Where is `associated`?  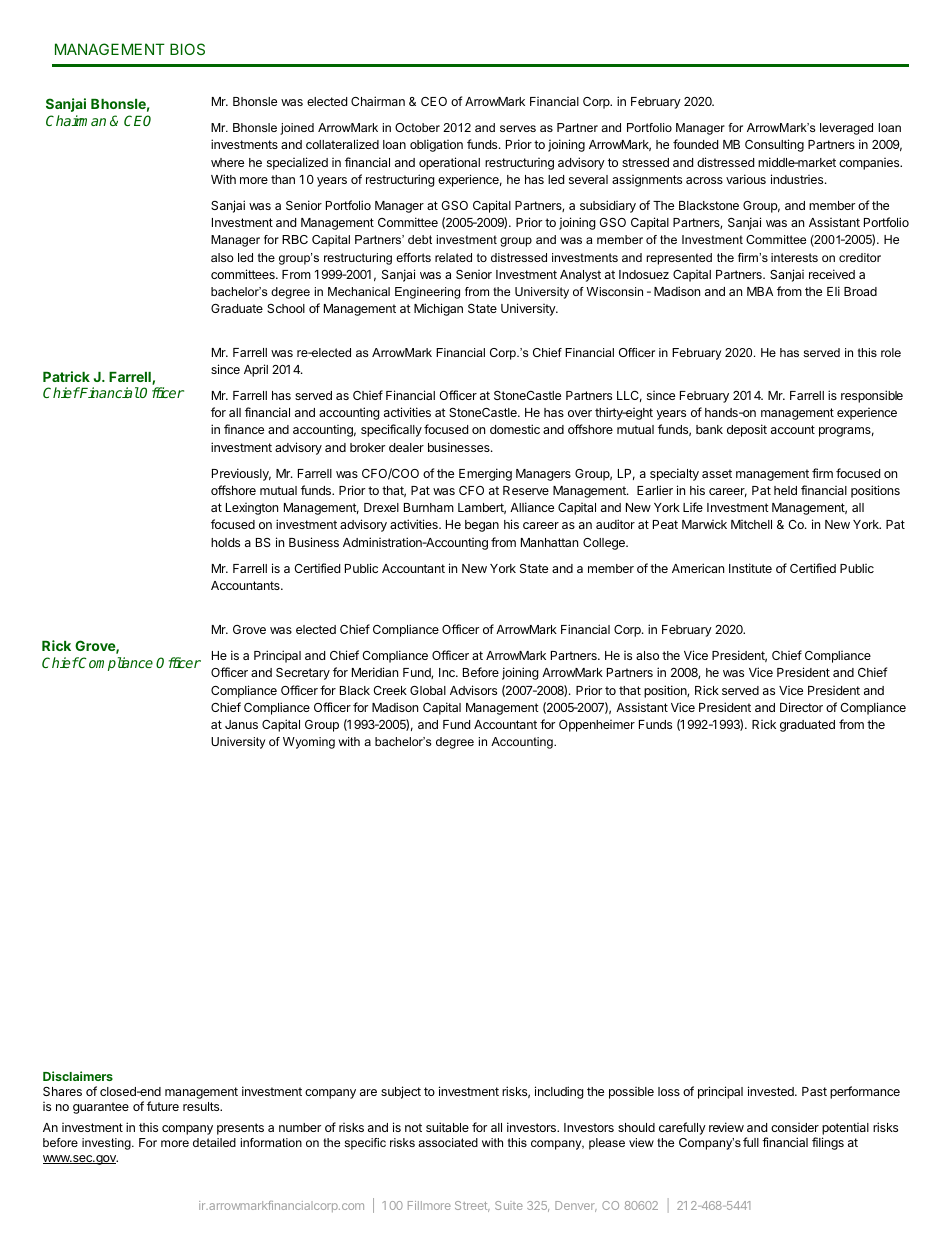 associated is located at coordinates (448, 1142).
